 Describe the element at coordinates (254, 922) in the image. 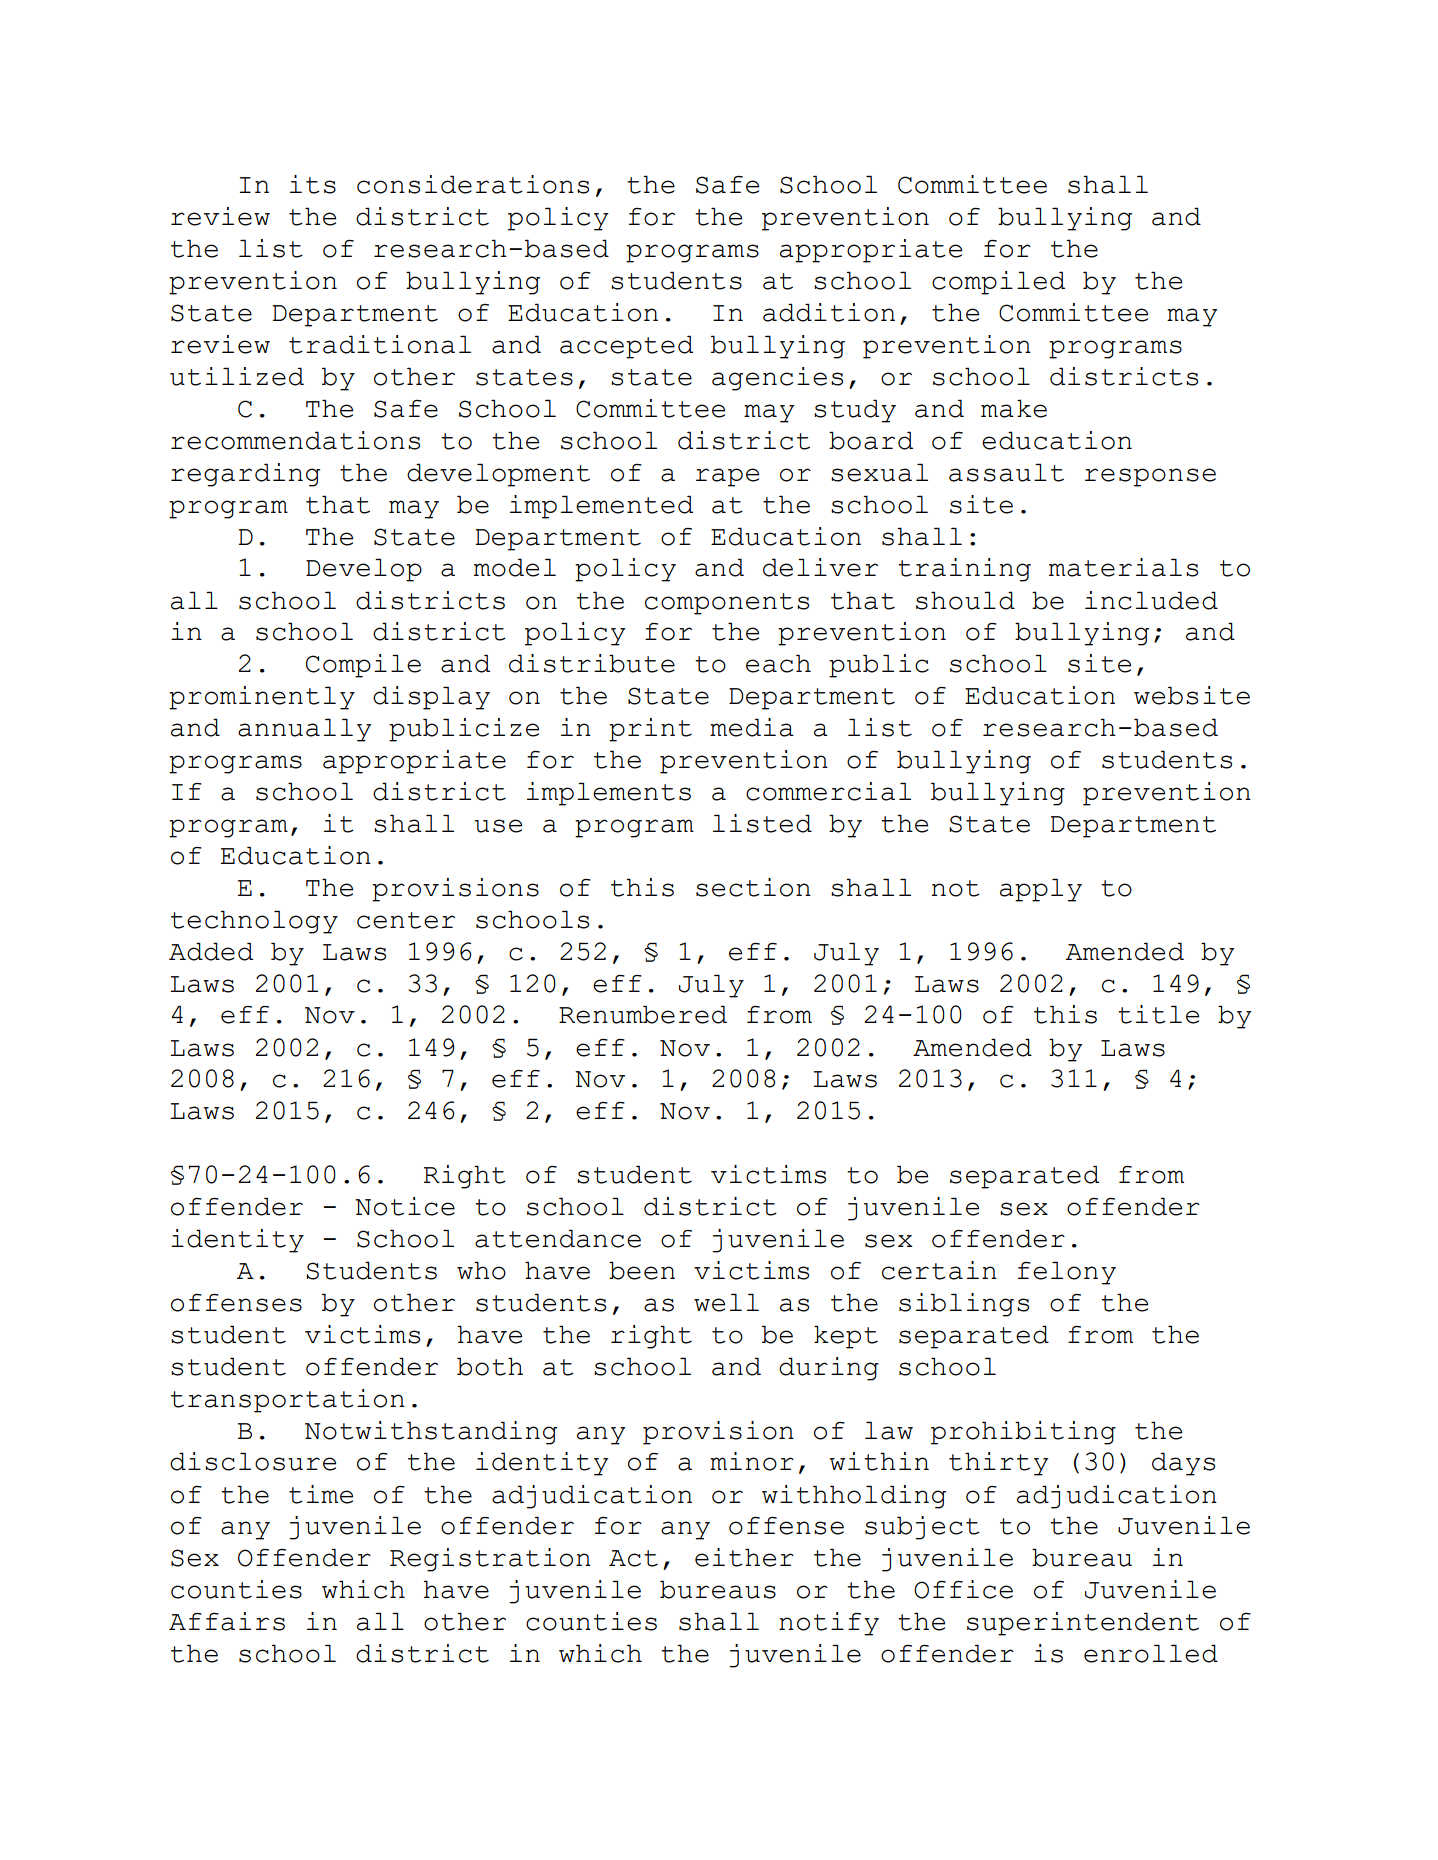

I see `technology` at that location.
